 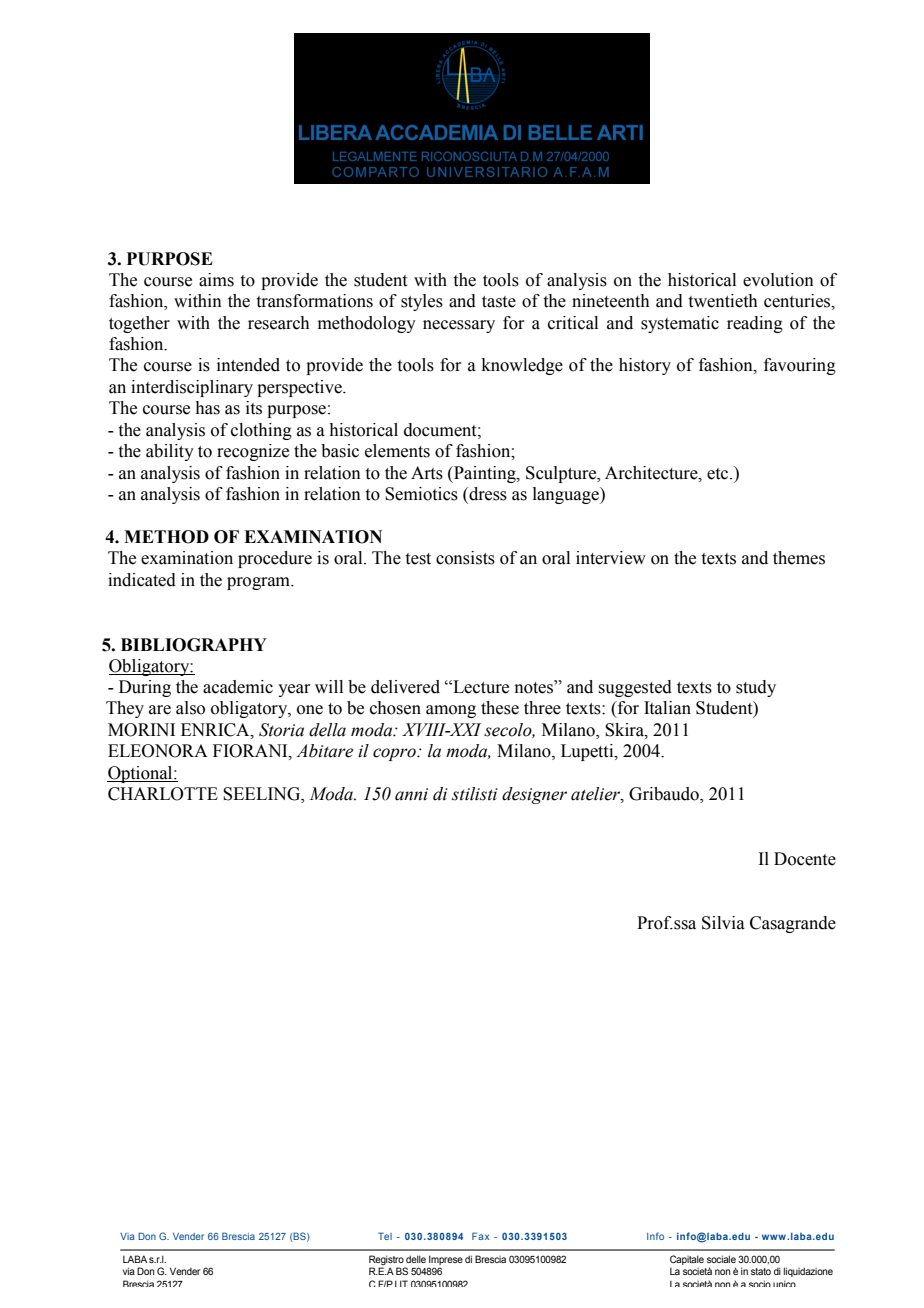 What do you see at coordinates (163, 794) in the document?
I see `CHARLOTTE` at bounding box center [163, 794].
